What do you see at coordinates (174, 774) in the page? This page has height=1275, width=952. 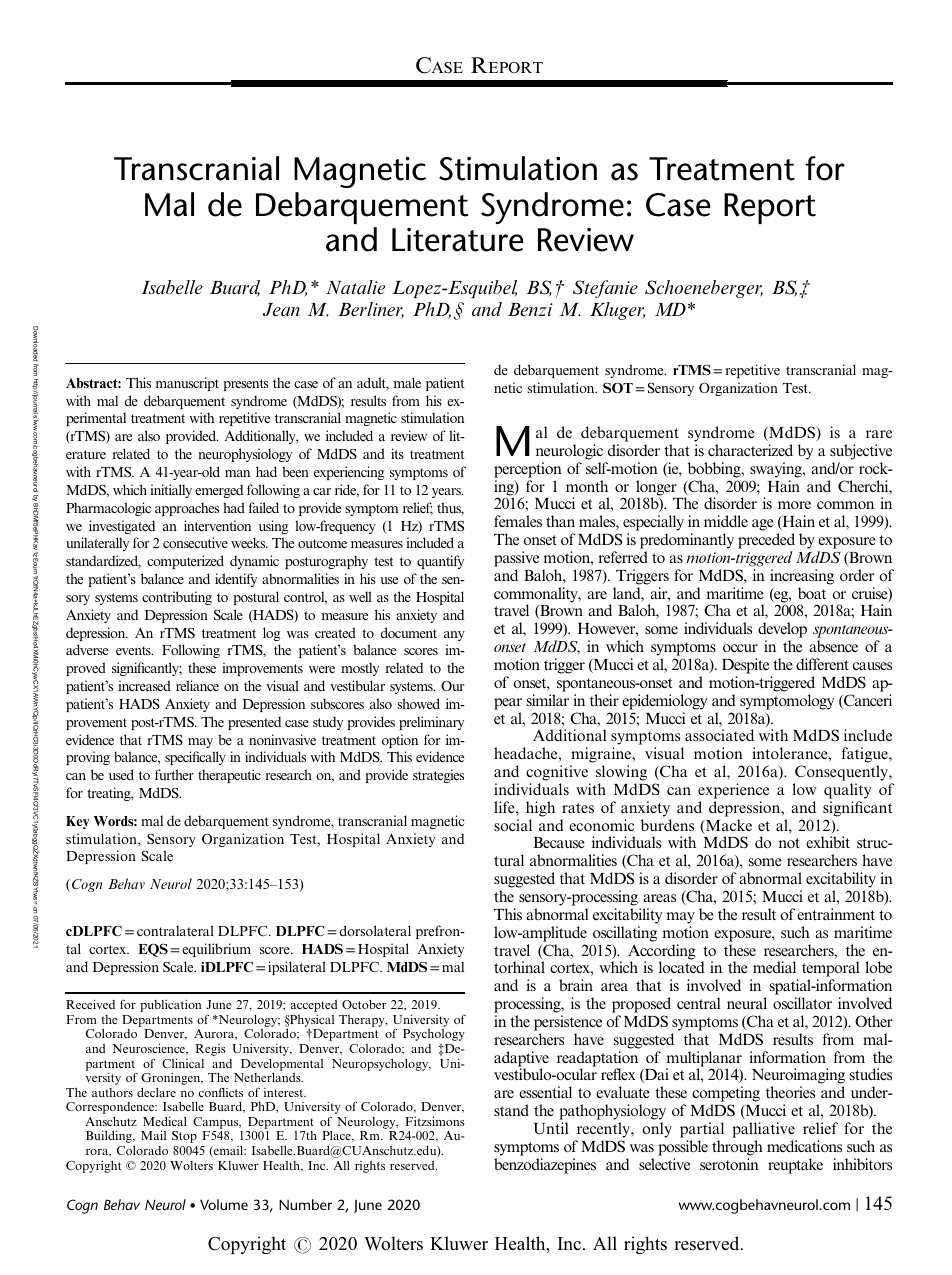 I see `further` at bounding box center [174, 774].
